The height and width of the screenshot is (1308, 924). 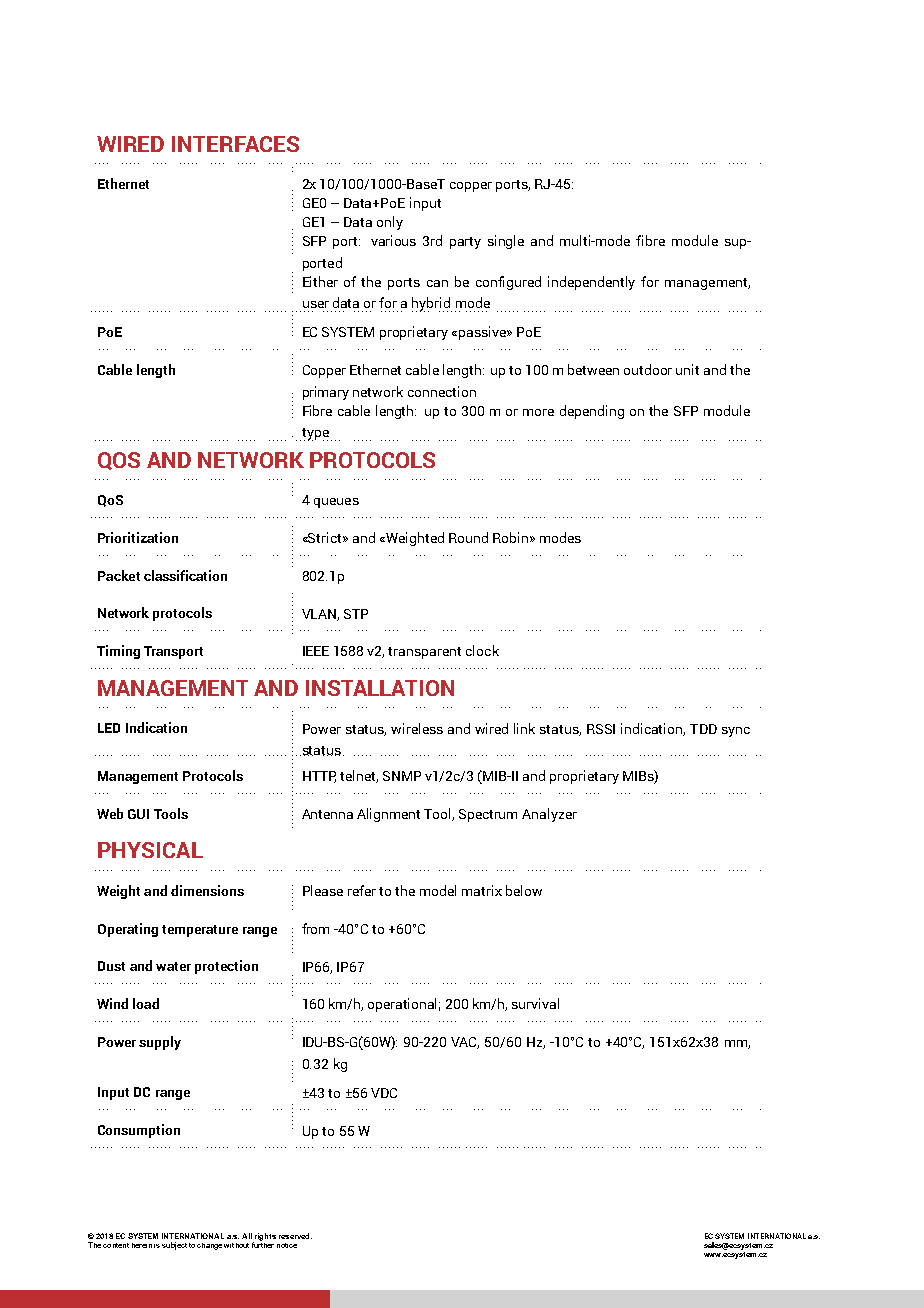 I want to click on INTERFACES, so click(x=235, y=144).
